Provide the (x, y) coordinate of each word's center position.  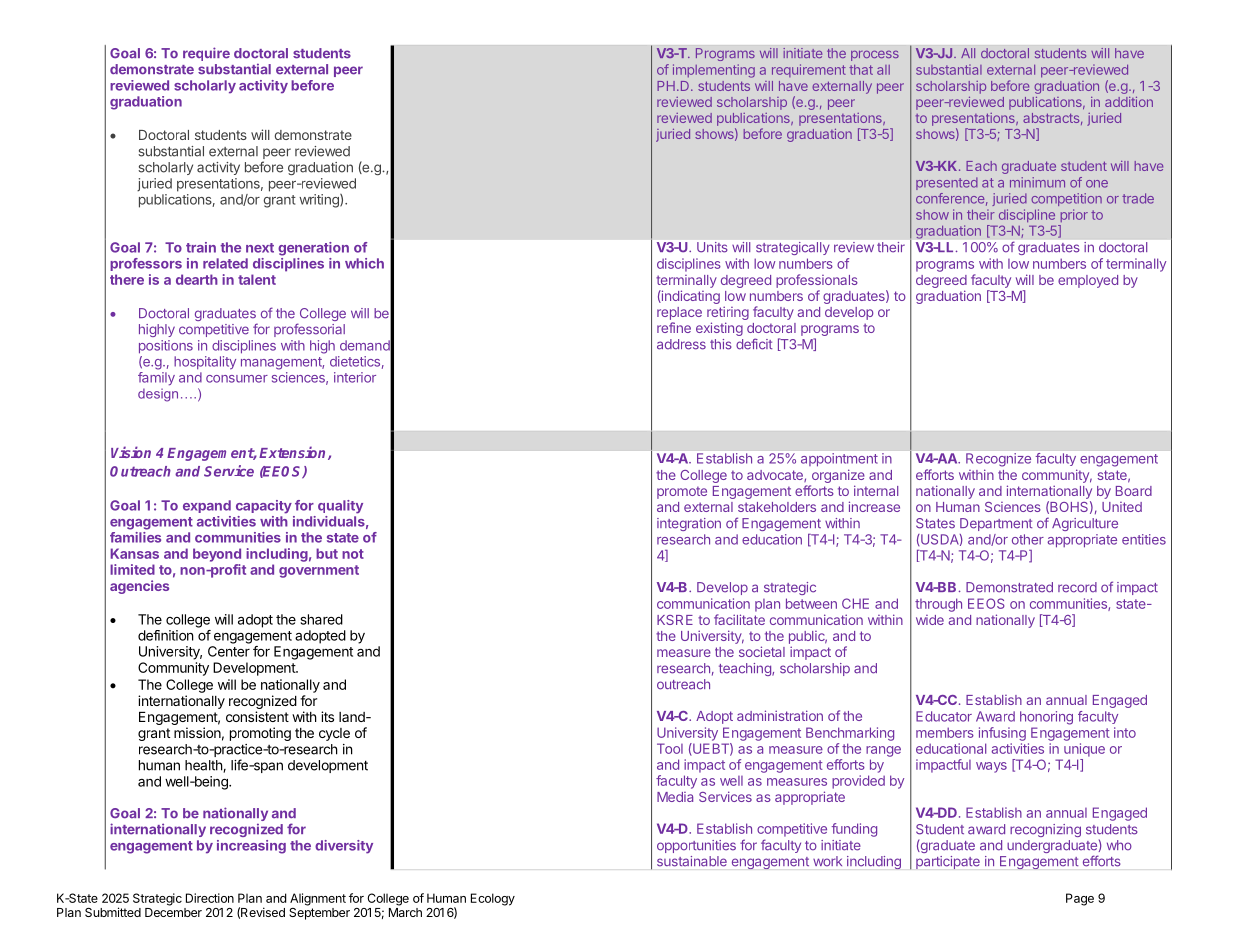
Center (229, 651)
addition (1129, 102)
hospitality (205, 363)
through (938, 605)
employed (1088, 281)
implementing (714, 71)
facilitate (739, 619)
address (681, 344)
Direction (210, 898)
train (201, 247)
